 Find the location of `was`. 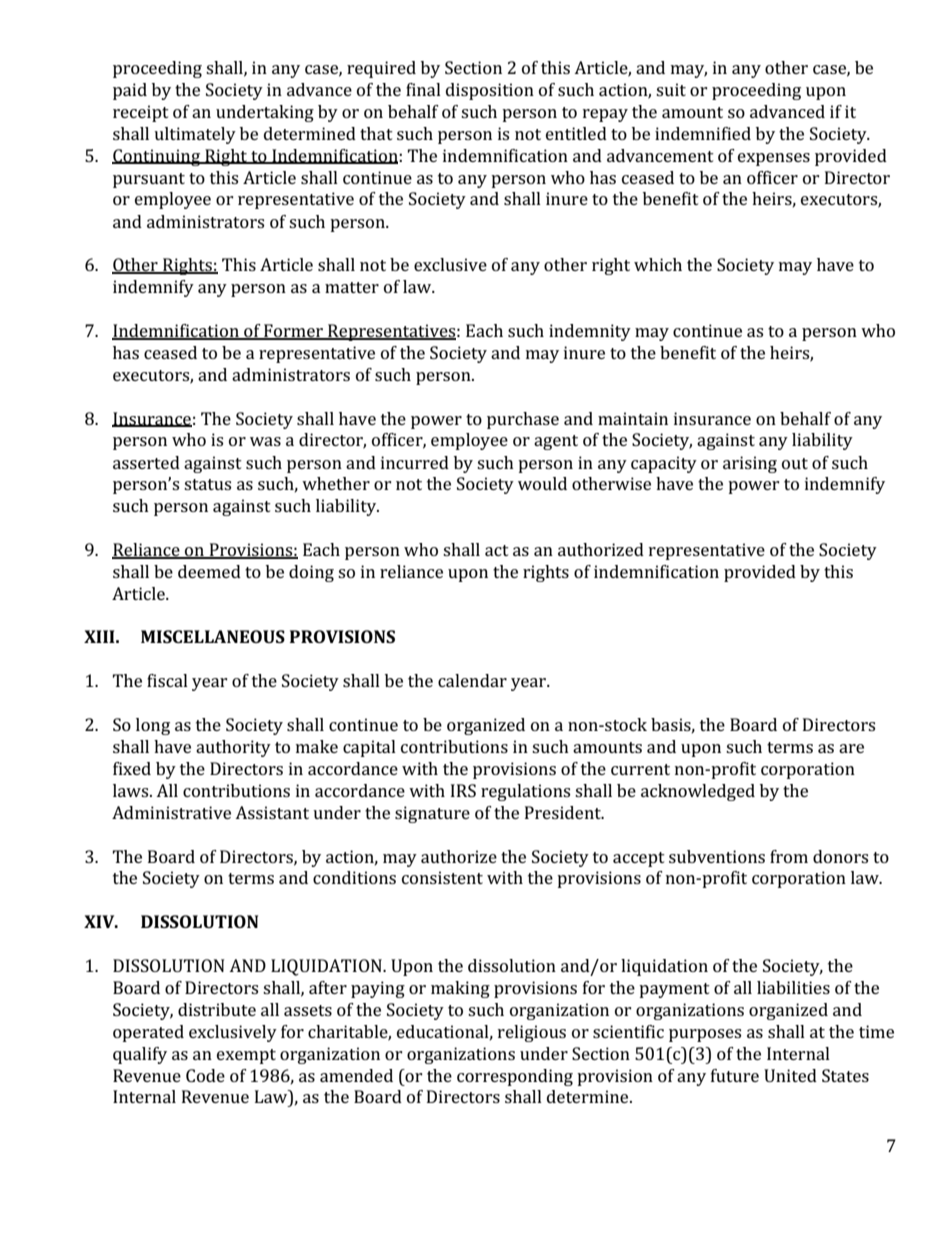

was is located at coordinates (265, 441).
